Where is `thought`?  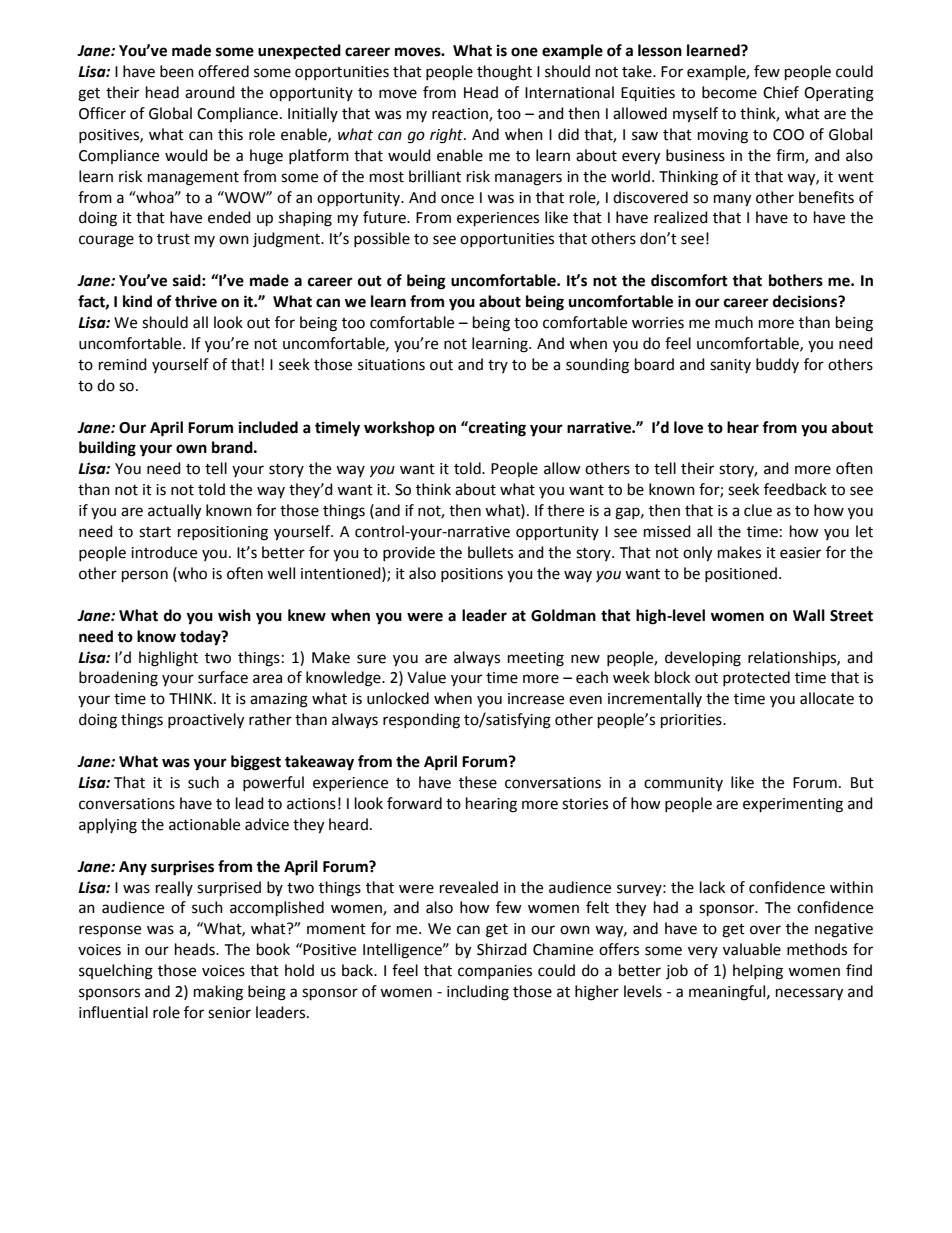 thought is located at coordinates (504, 73).
